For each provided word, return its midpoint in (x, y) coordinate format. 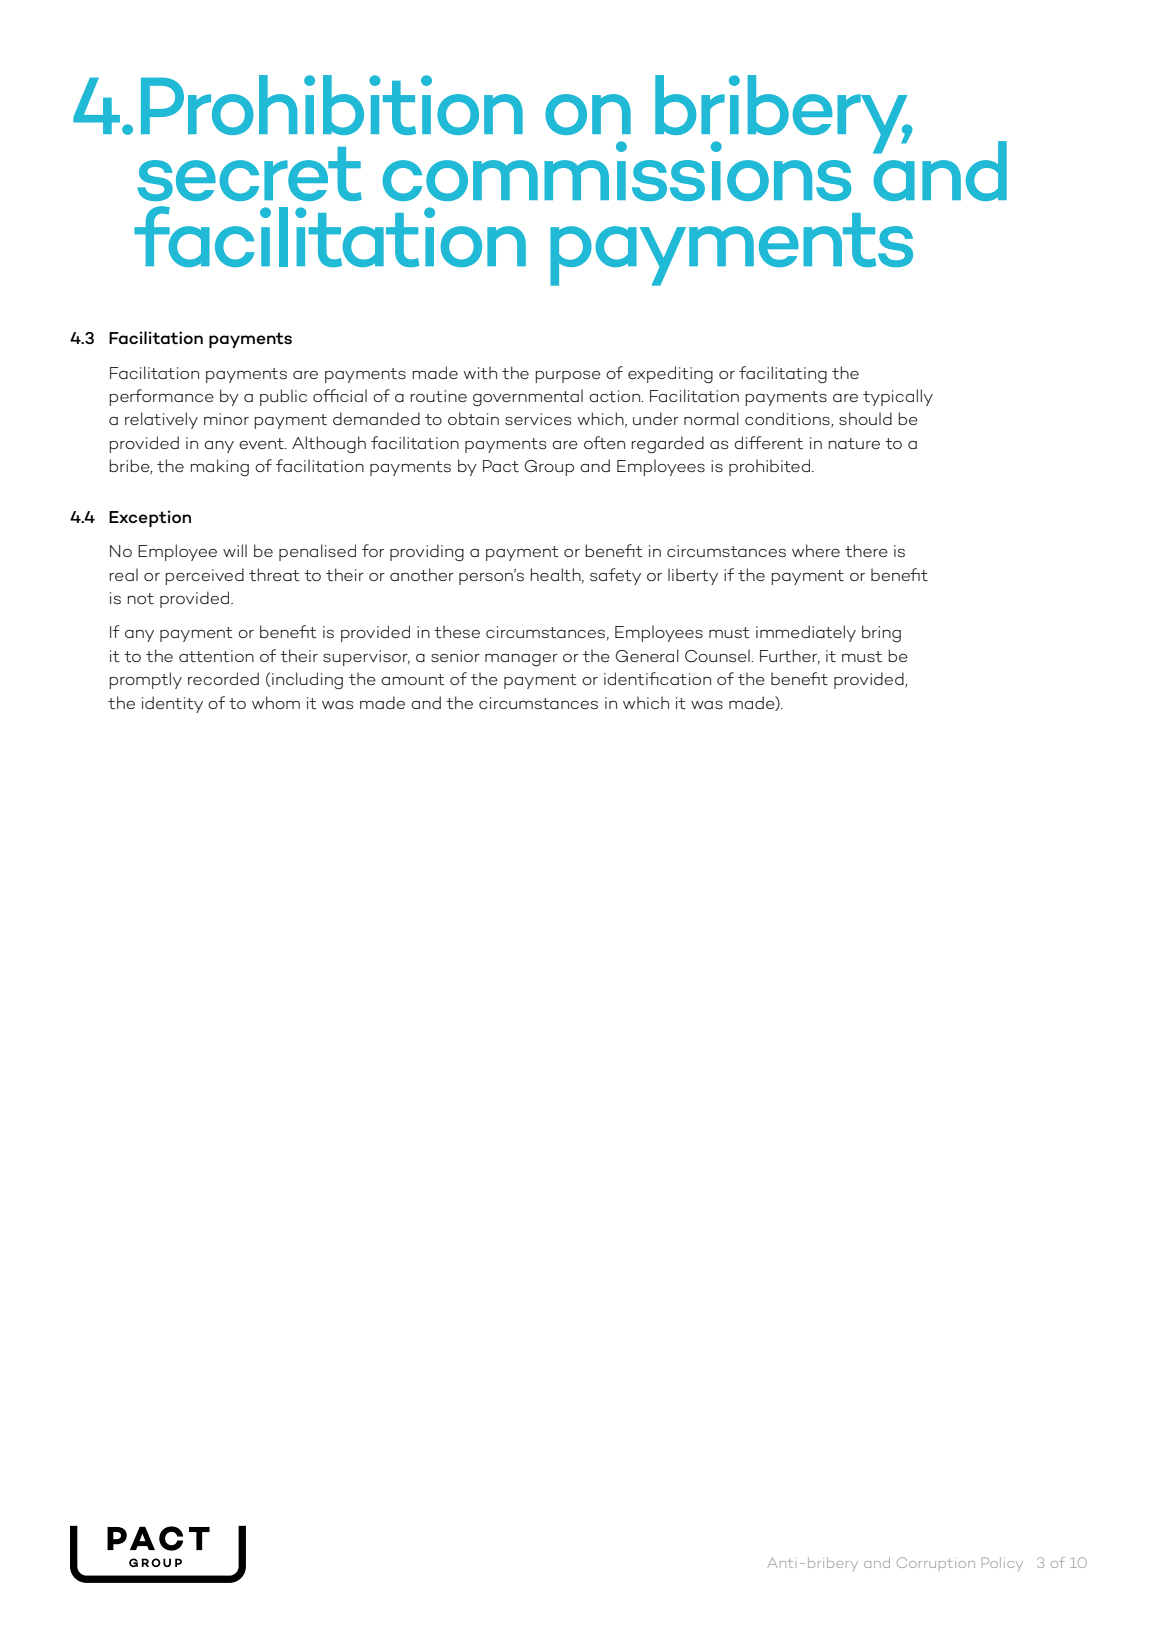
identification (657, 679)
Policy (1002, 1564)
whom (276, 702)
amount (413, 680)
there (866, 551)
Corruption (936, 1564)
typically (898, 397)
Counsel (718, 656)
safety (615, 576)
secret (249, 174)
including (307, 681)
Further (790, 656)
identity (172, 704)
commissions (616, 171)
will (235, 550)
